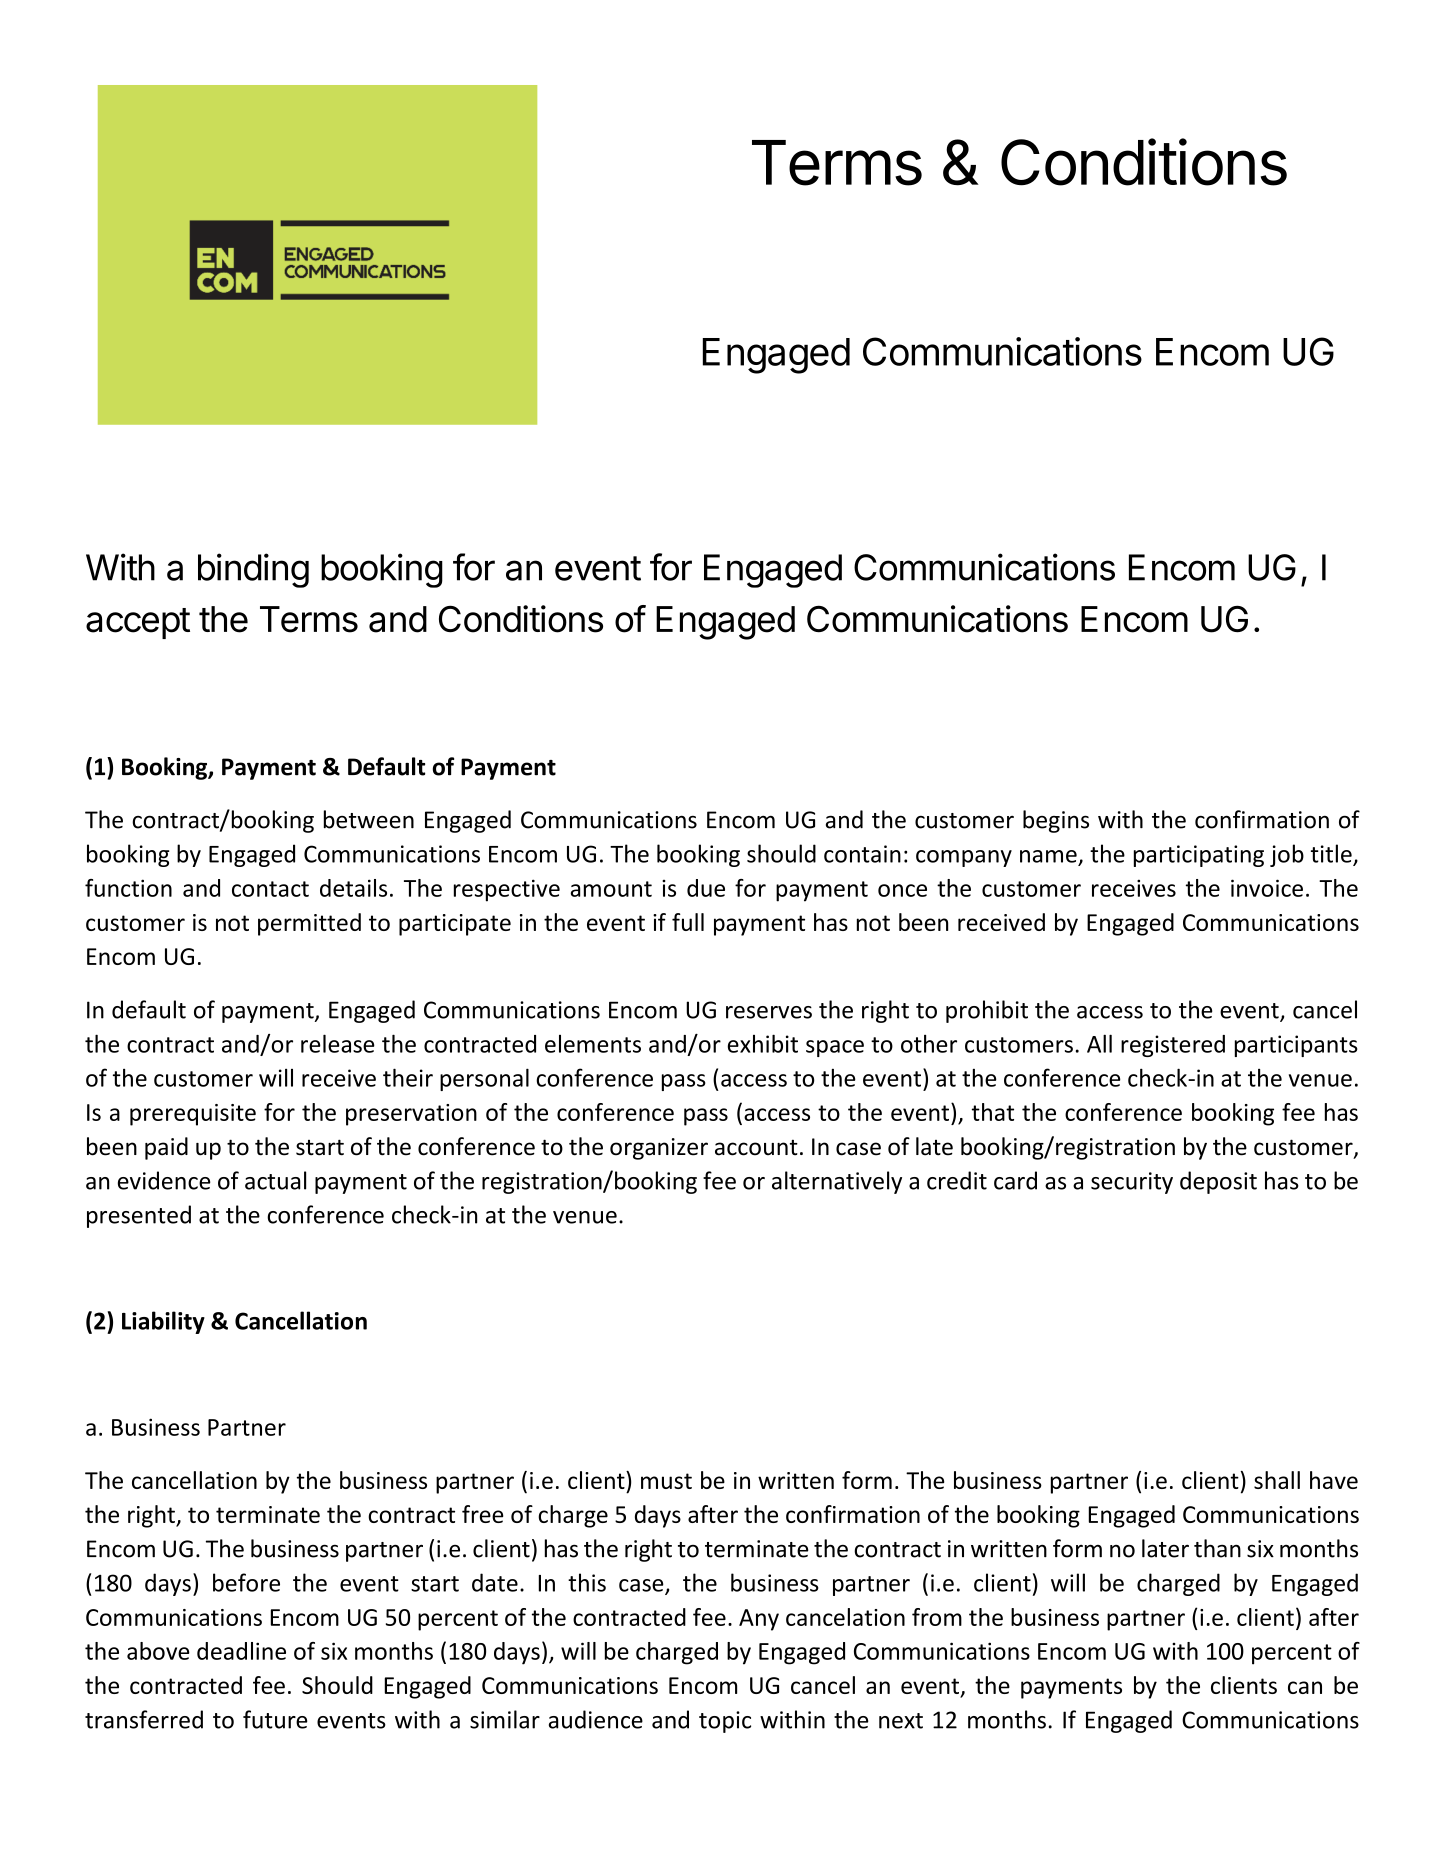 The height and width of the screenshot is (1869, 1444). Describe the element at coordinates (862, 854) in the screenshot. I see `contain` at that location.
